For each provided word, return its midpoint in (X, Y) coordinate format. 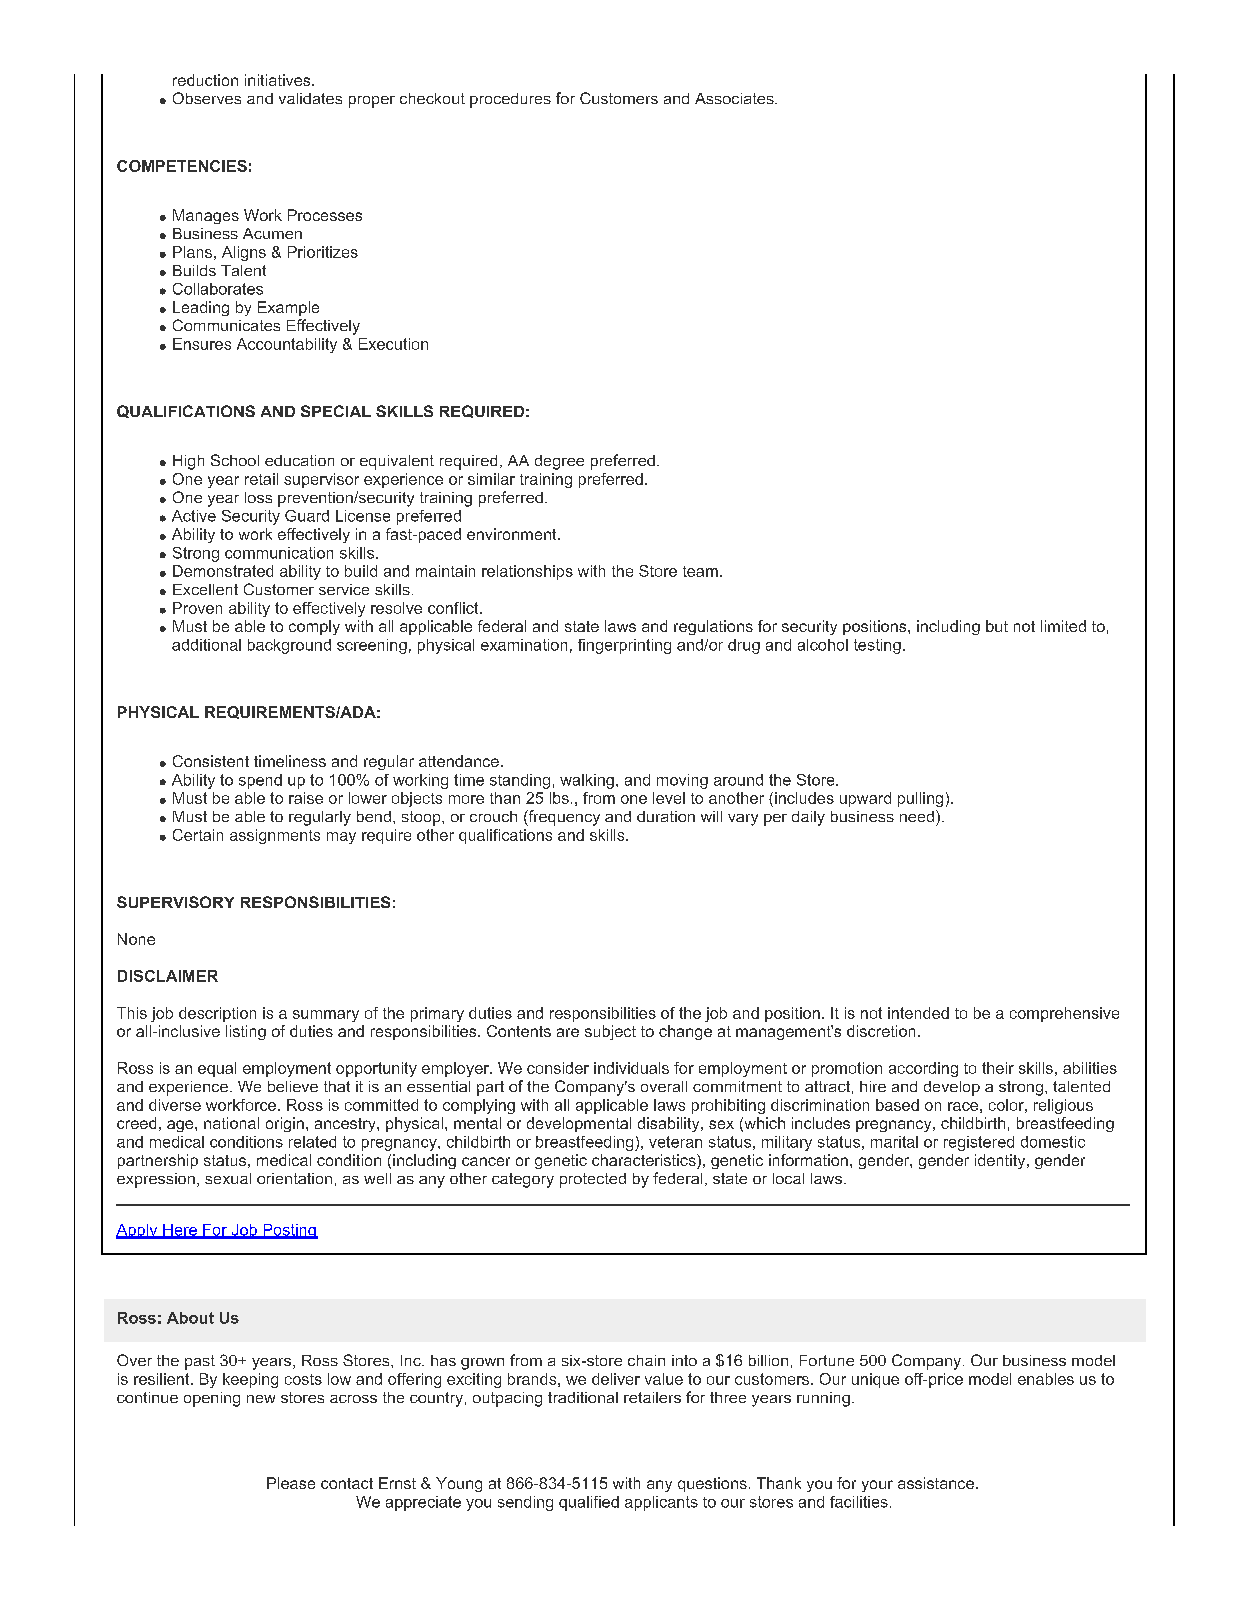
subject (610, 1032)
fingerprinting (624, 646)
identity (1001, 1161)
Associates (735, 98)
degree (559, 462)
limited (1063, 626)
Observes (207, 98)
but (997, 626)
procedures (510, 100)
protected (593, 1180)
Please (291, 1483)
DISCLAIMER (168, 976)
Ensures (202, 344)
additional (206, 645)
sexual (228, 1178)
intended (918, 1013)
